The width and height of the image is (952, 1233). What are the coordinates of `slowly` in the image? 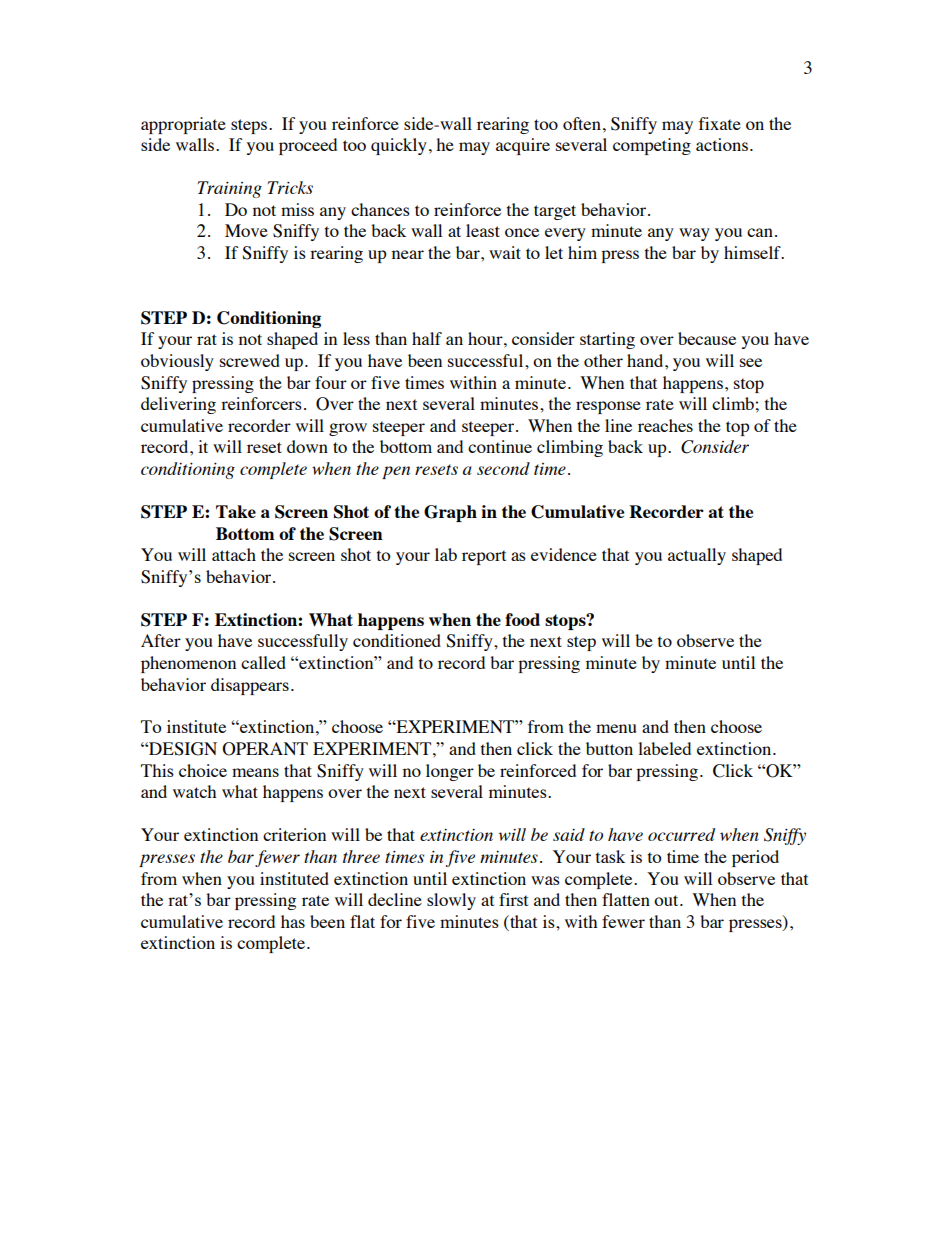 It's located at (451, 901).
